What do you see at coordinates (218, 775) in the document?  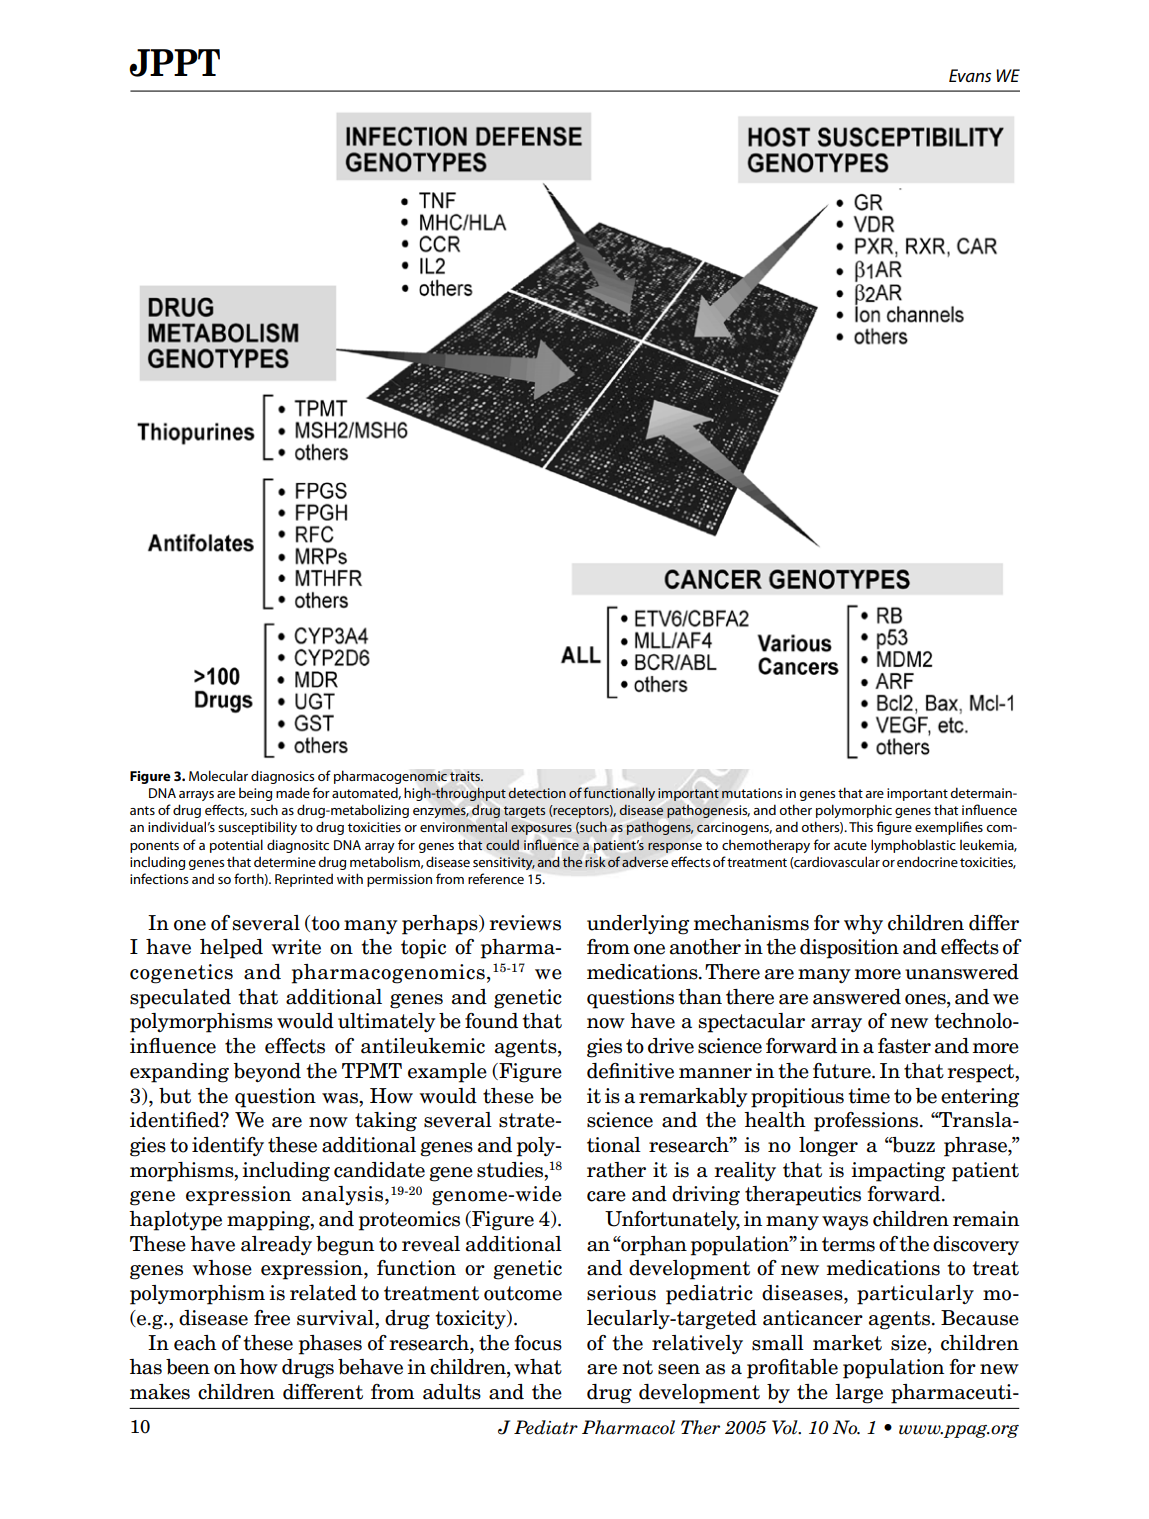 I see `Molecular` at bounding box center [218, 775].
